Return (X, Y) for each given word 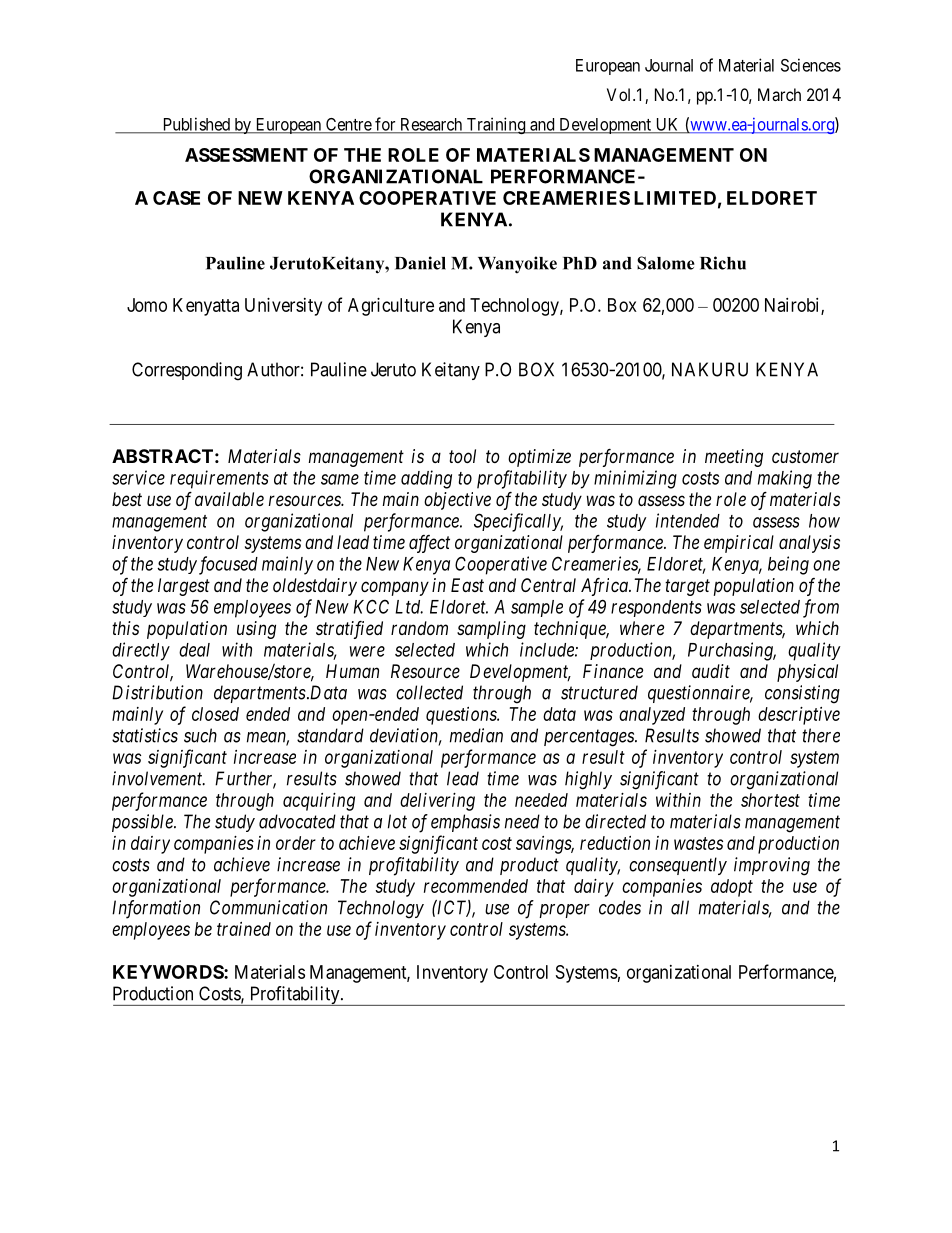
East (467, 585)
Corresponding (187, 371)
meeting (734, 458)
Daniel (420, 263)
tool (462, 456)
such (200, 735)
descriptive (799, 716)
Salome (666, 263)
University (283, 307)
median (476, 735)
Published (196, 125)
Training (495, 125)
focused (228, 565)
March (779, 94)
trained (244, 929)
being (788, 565)
